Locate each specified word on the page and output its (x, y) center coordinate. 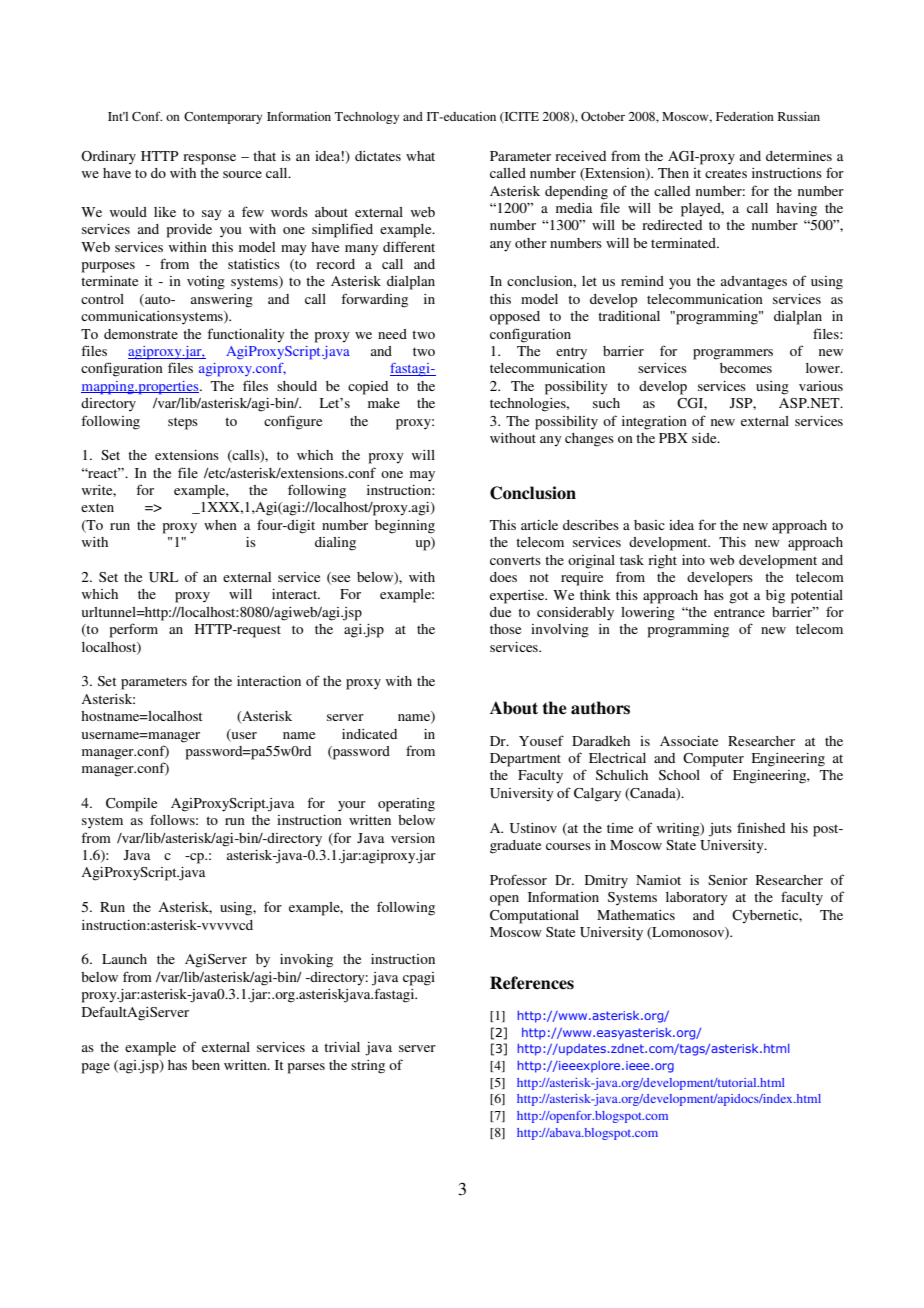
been (206, 1065)
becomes (746, 368)
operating (406, 805)
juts (720, 830)
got (738, 597)
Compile (131, 805)
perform (134, 630)
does (503, 577)
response (209, 159)
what (420, 156)
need (392, 334)
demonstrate (141, 334)
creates (726, 173)
